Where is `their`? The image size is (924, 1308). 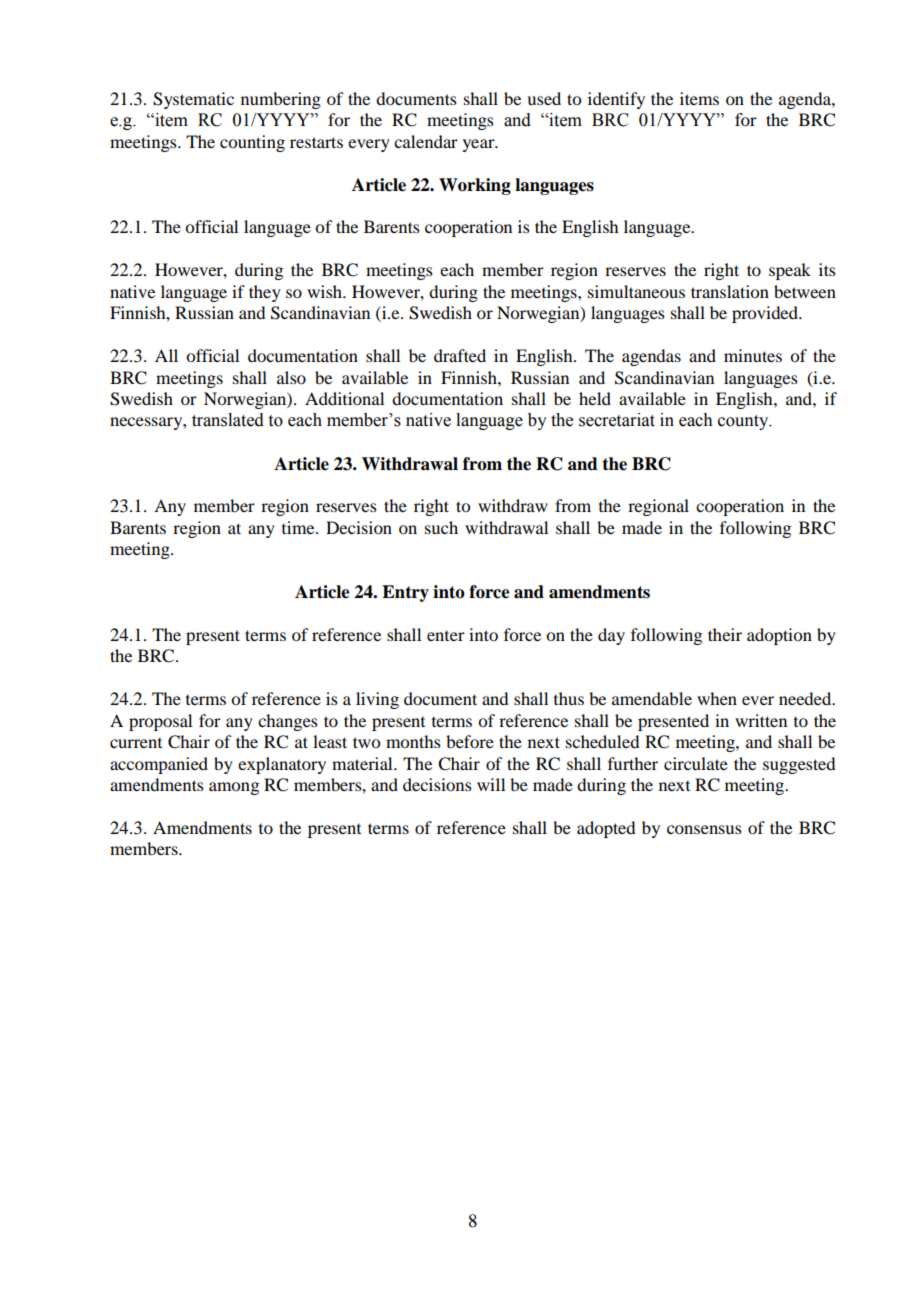
their is located at coordinates (725, 634).
